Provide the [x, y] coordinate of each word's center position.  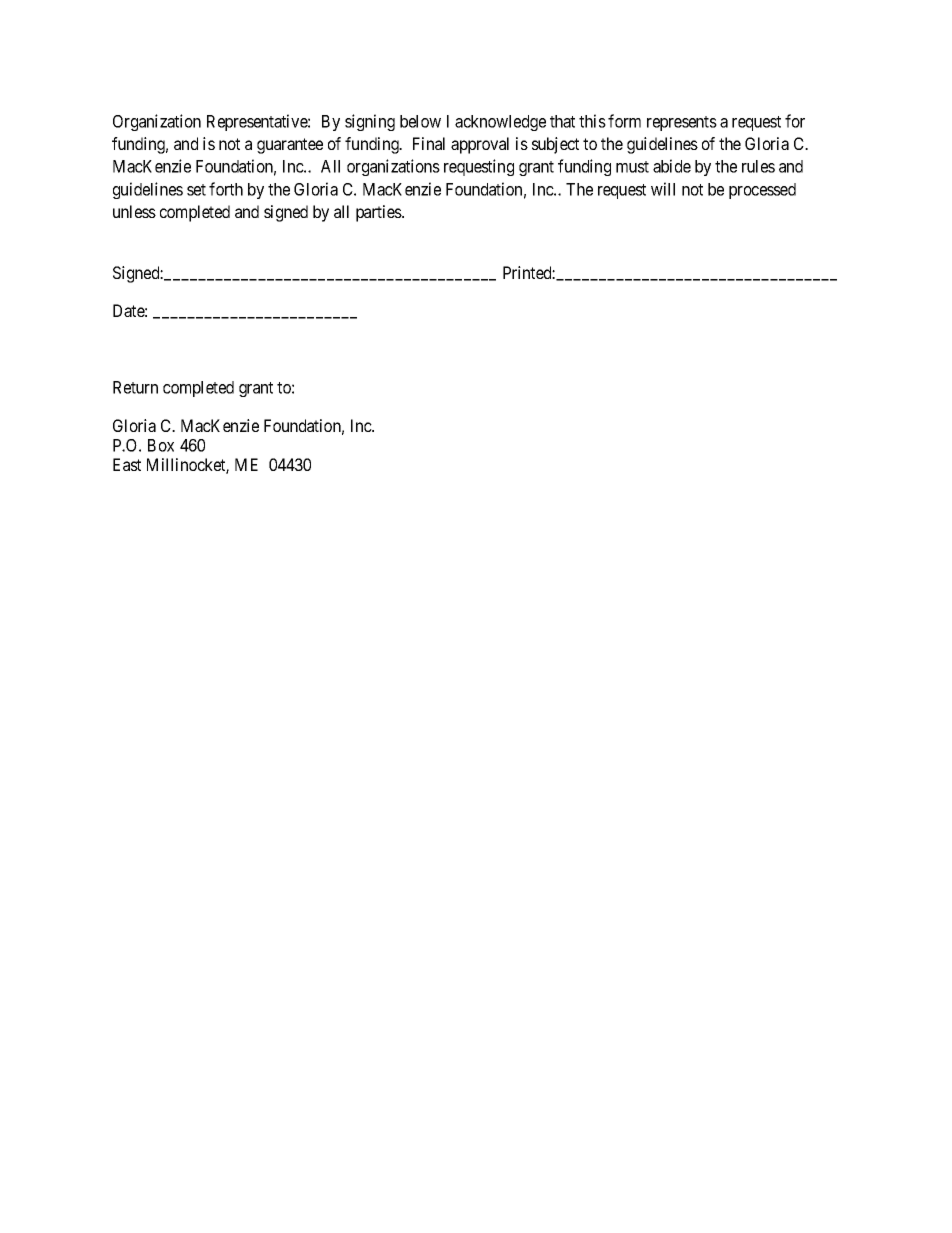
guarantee [290, 146]
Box [161, 445]
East [127, 464]
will [663, 189]
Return [135, 387]
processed [762, 191]
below [420, 121]
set [196, 190]
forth [226, 189]
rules [758, 166]
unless [134, 211]
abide [672, 166]
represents [682, 123]
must [632, 167]
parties [379, 213]
